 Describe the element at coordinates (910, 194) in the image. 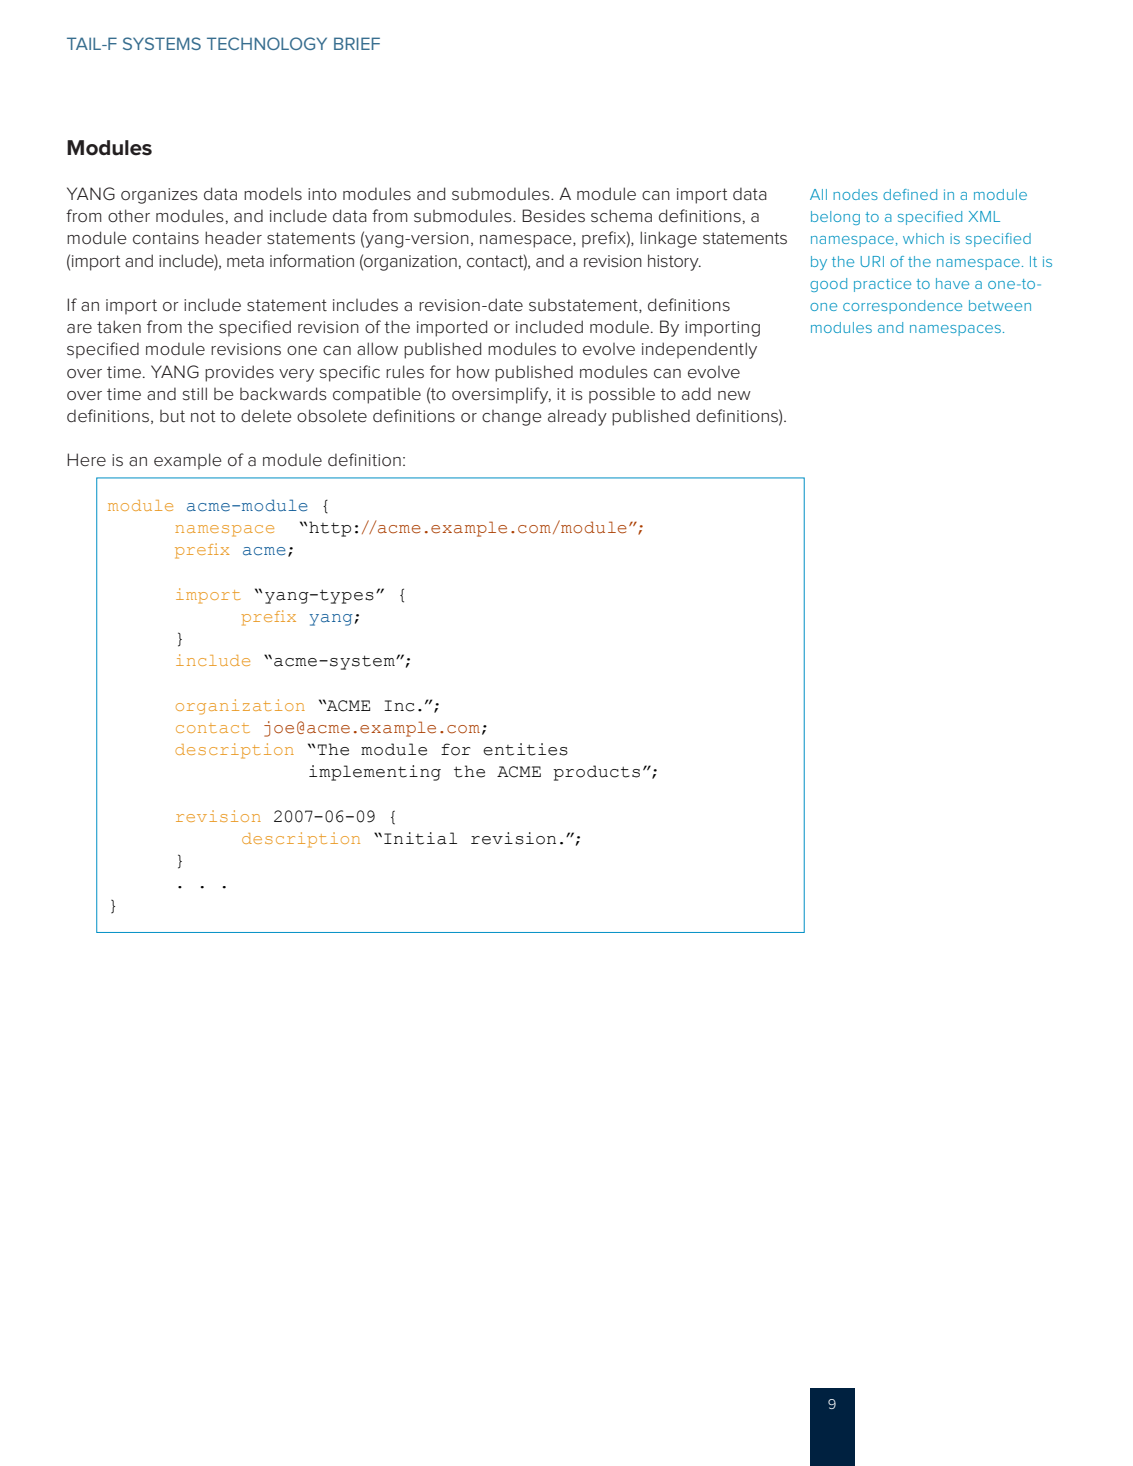

I see `defined` at that location.
